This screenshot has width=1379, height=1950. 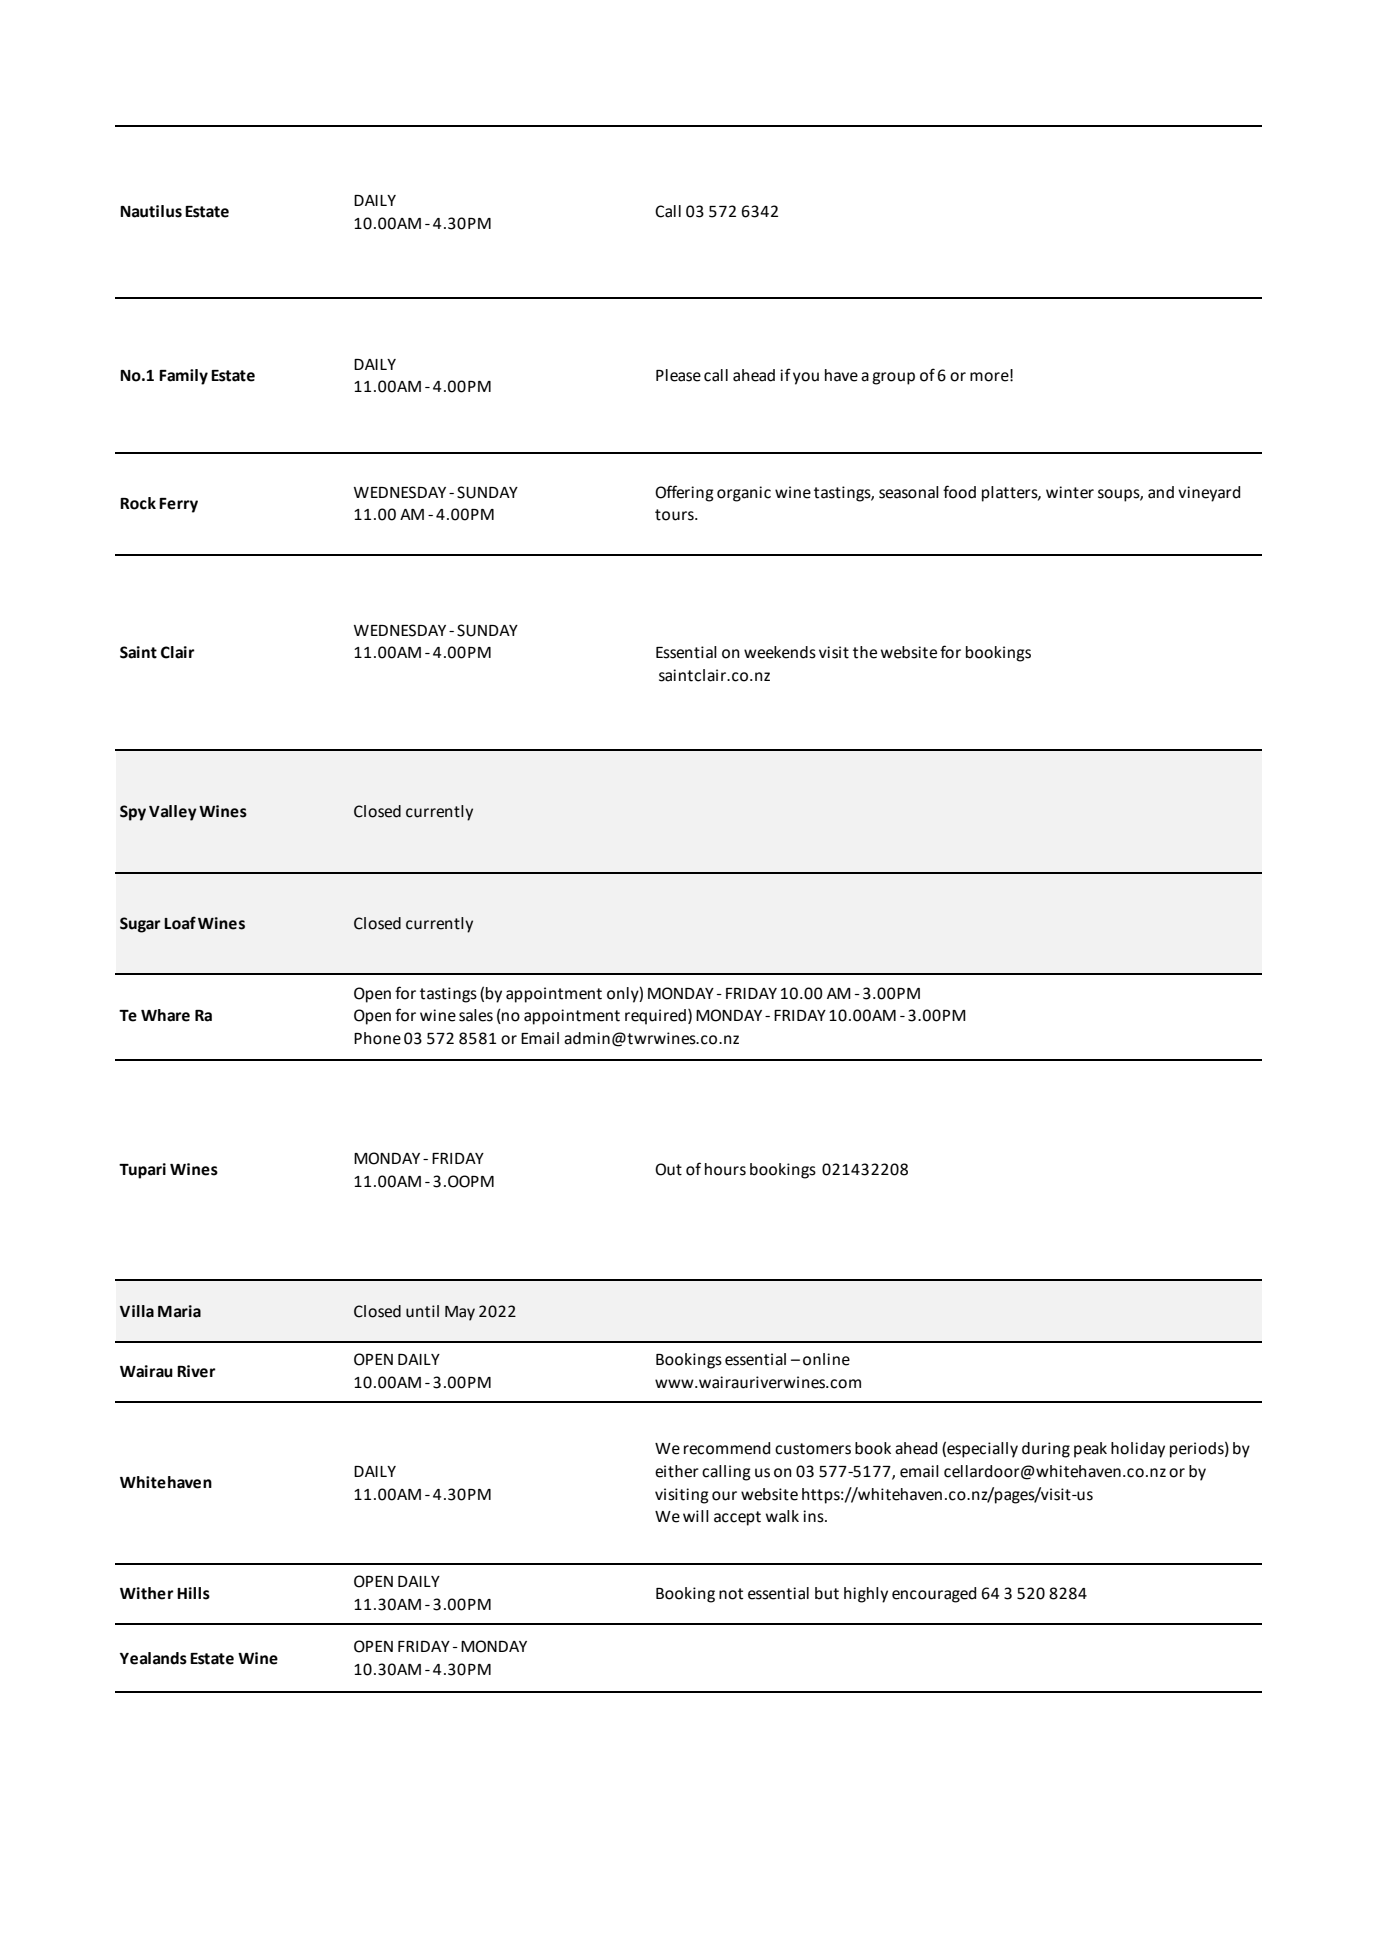 I want to click on Hills, so click(x=193, y=1593).
